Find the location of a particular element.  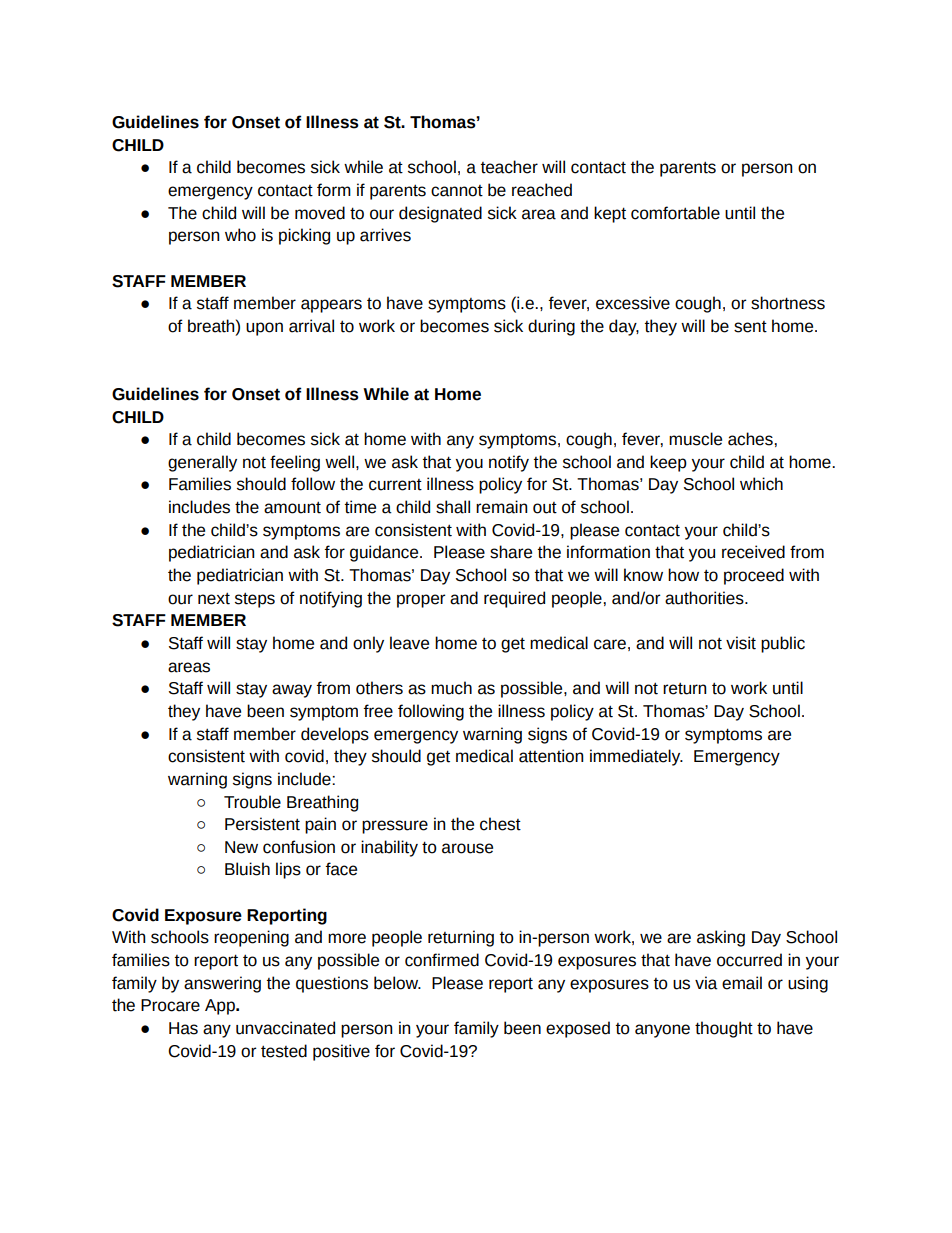

comfortable is located at coordinates (675, 213).
